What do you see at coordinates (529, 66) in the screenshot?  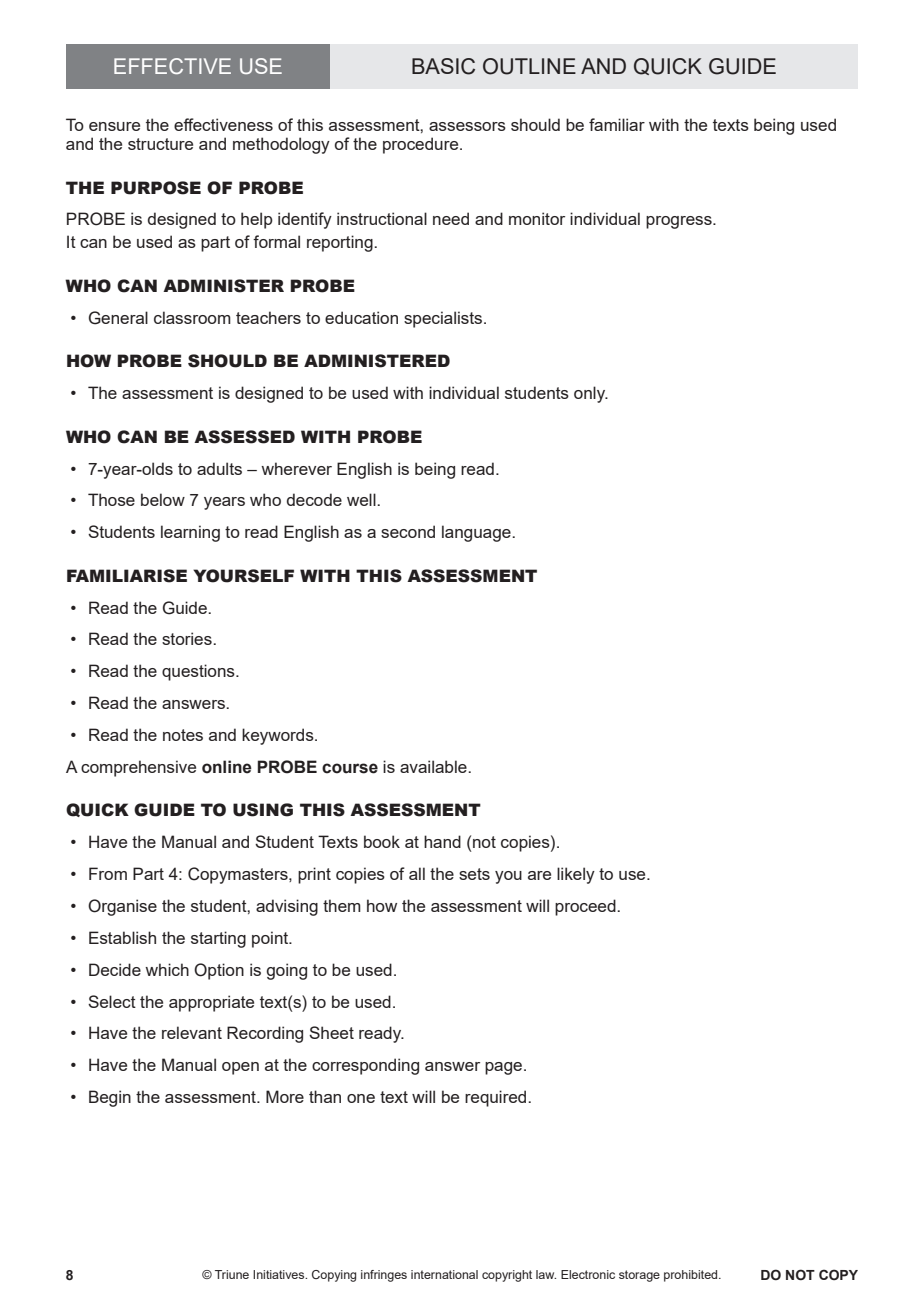 I see `OUTLINE` at bounding box center [529, 66].
